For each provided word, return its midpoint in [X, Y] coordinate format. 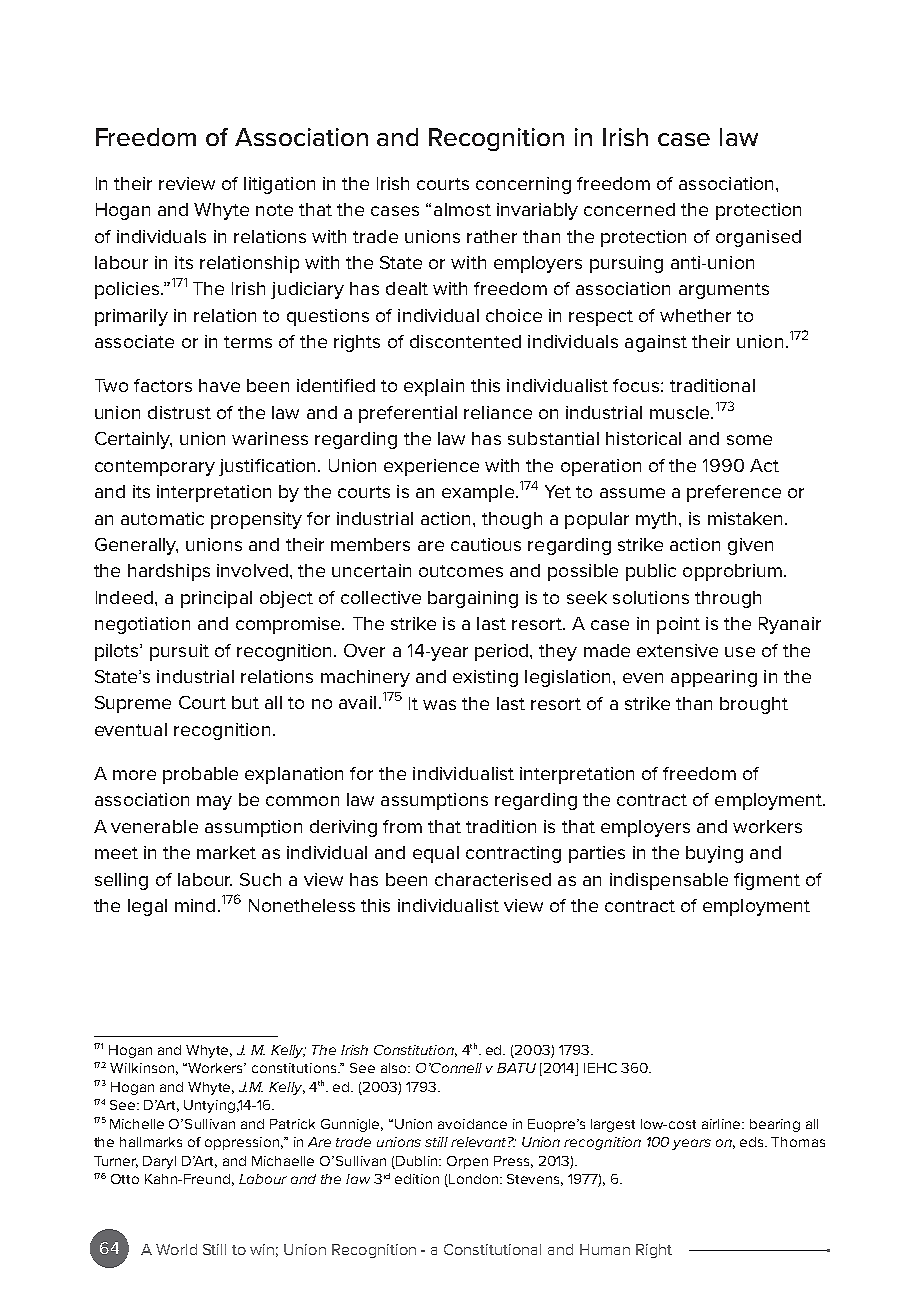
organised [758, 238]
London [475, 1179]
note [274, 210]
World [176, 1249]
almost [462, 209]
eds [753, 1142]
